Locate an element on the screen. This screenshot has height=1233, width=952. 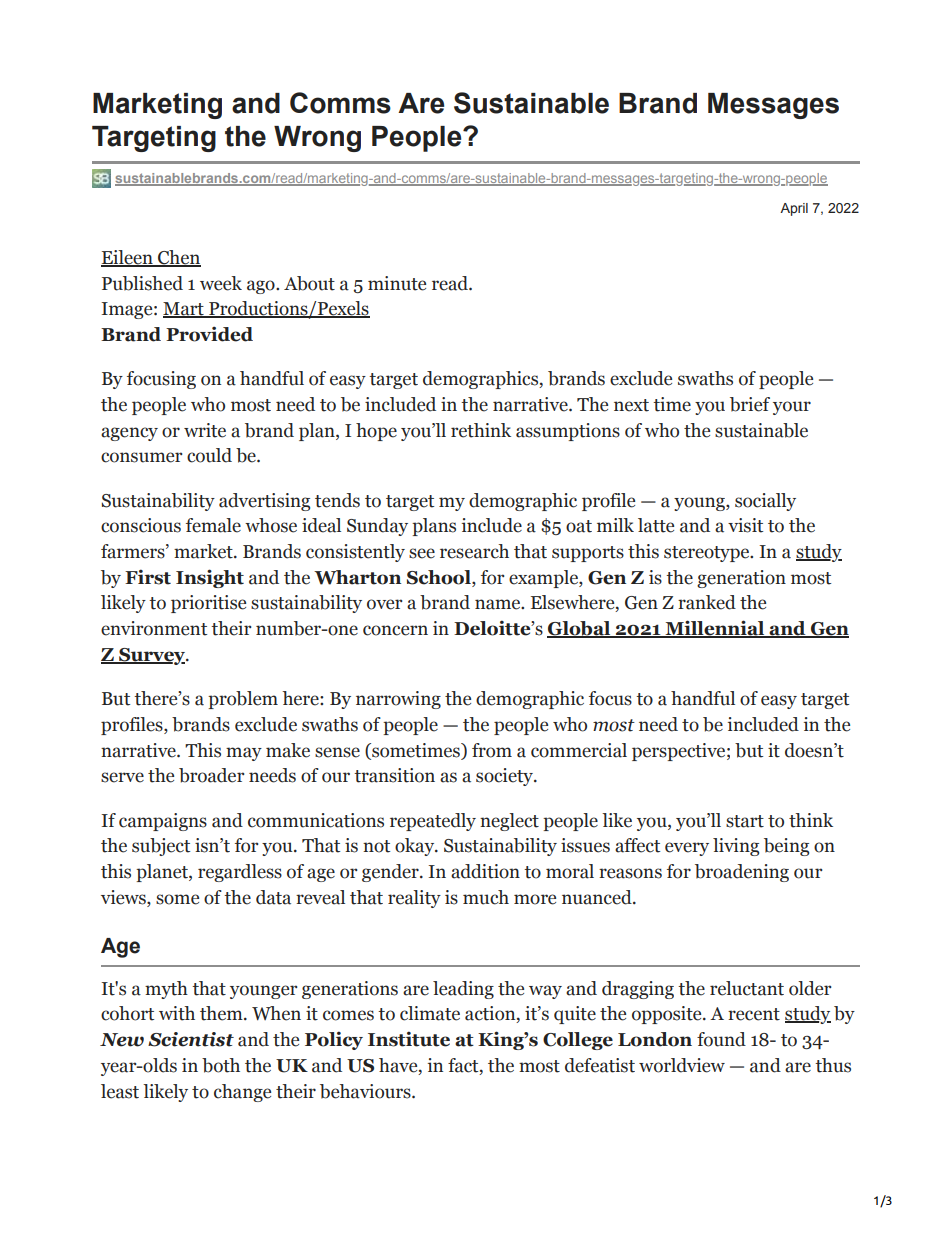
April is located at coordinates (794, 209).
